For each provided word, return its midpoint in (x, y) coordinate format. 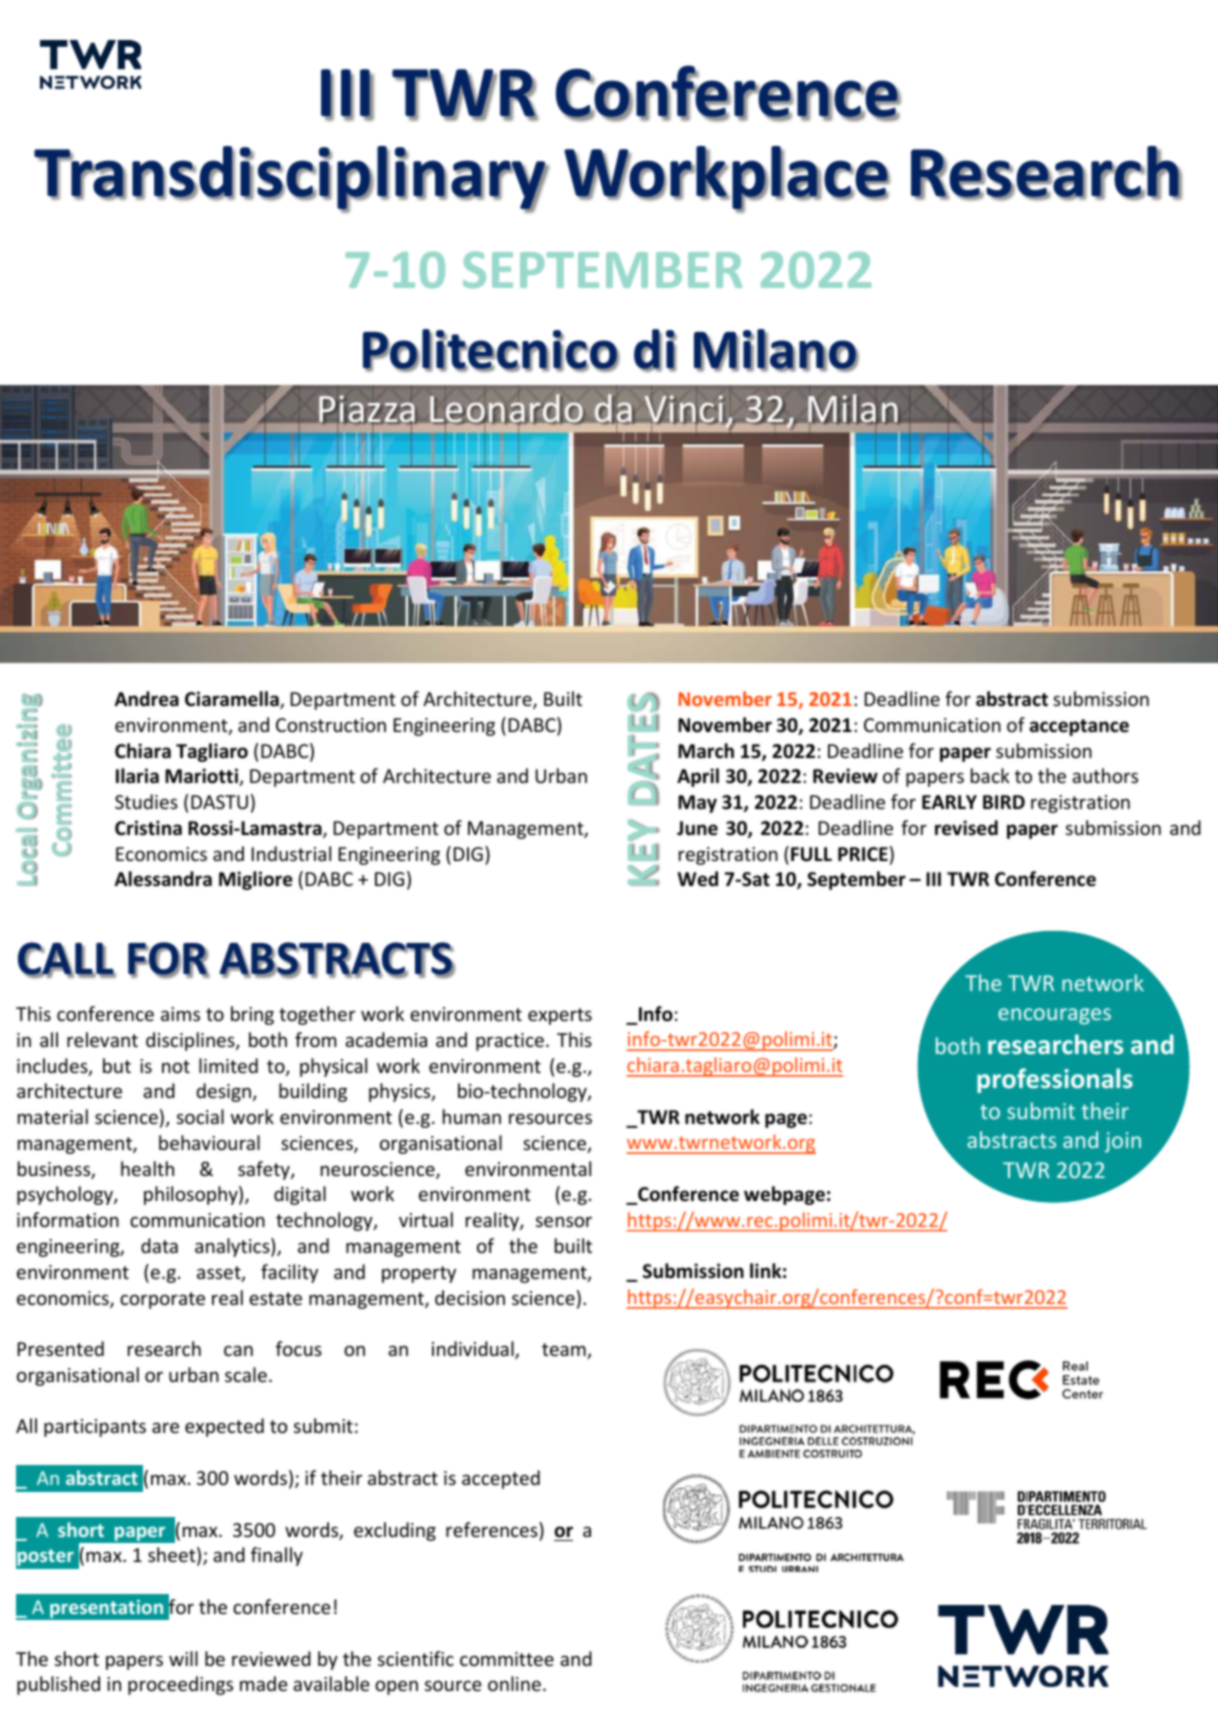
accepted (501, 1479)
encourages (1054, 1016)
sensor (564, 1221)
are (165, 1427)
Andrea (147, 699)
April (698, 777)
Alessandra (163, 879)
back (990, 775)
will (183, 1658)
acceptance (1079, 727)
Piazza (368, 410)
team (565, 1351)
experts (560, 1016)
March (706, 751)
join (1123, 1142)
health (147, 1168)
